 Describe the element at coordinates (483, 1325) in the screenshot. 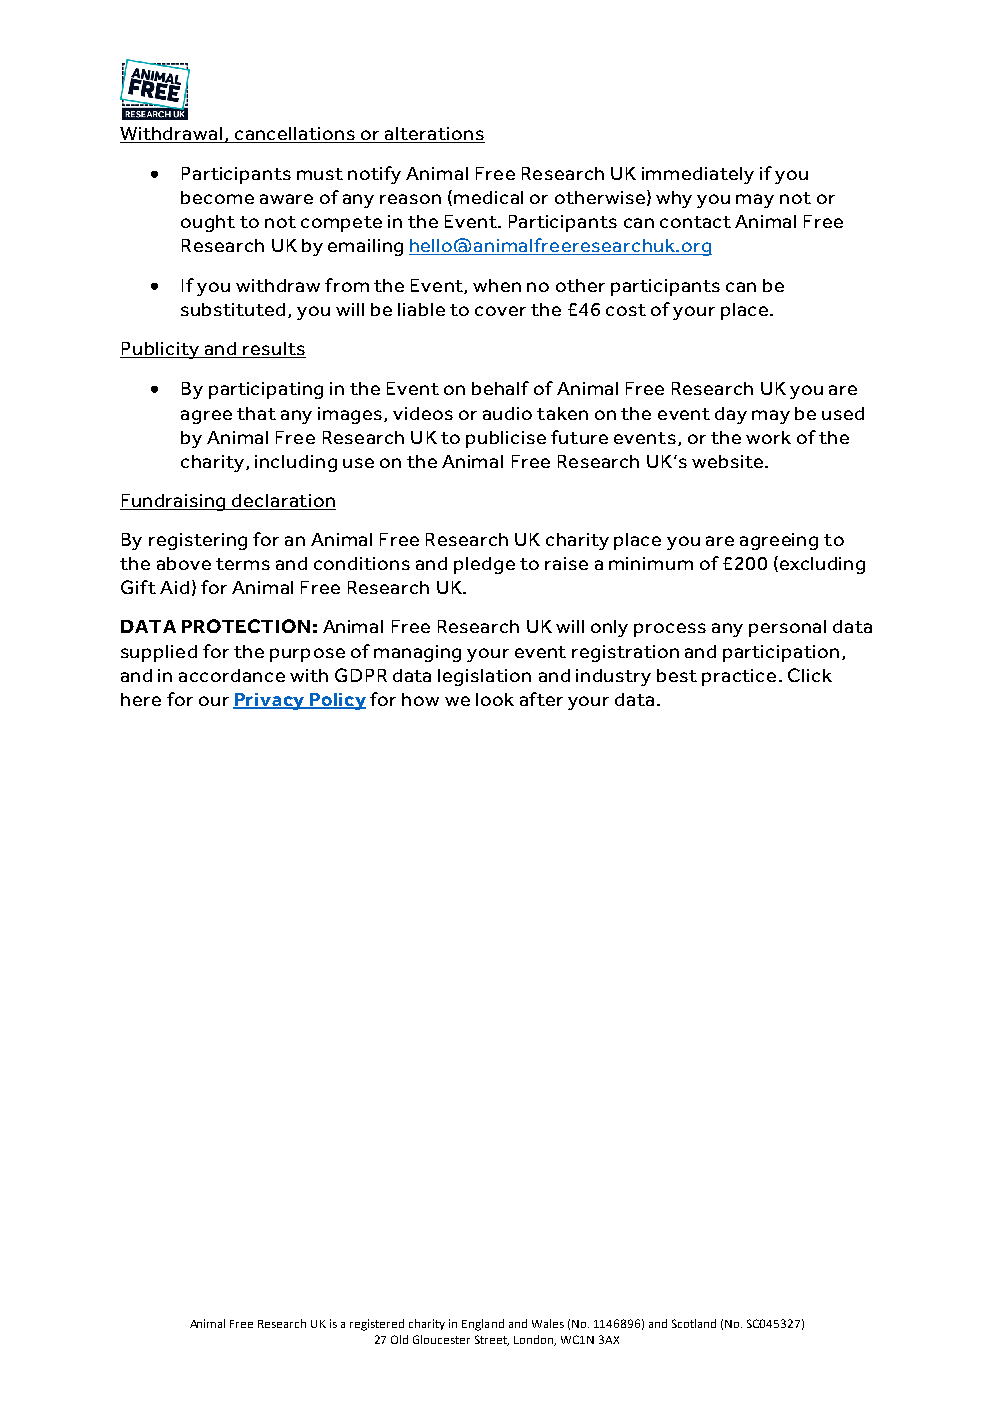

I see `England` at that location.
